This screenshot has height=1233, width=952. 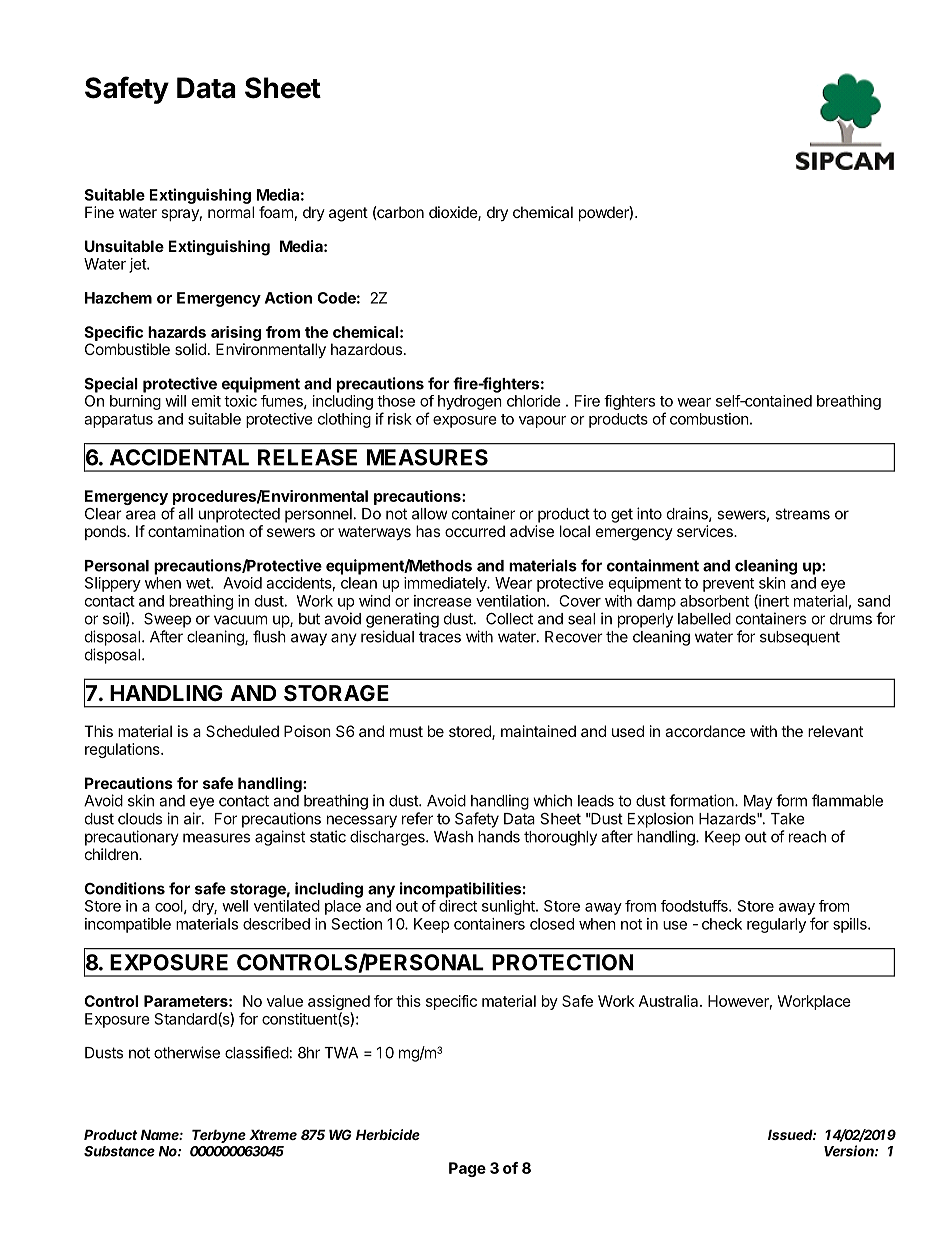 What do you see at coordinates (454, 213) in the screenshot?
I see `dioxide` at bounding box center [454, 213].
